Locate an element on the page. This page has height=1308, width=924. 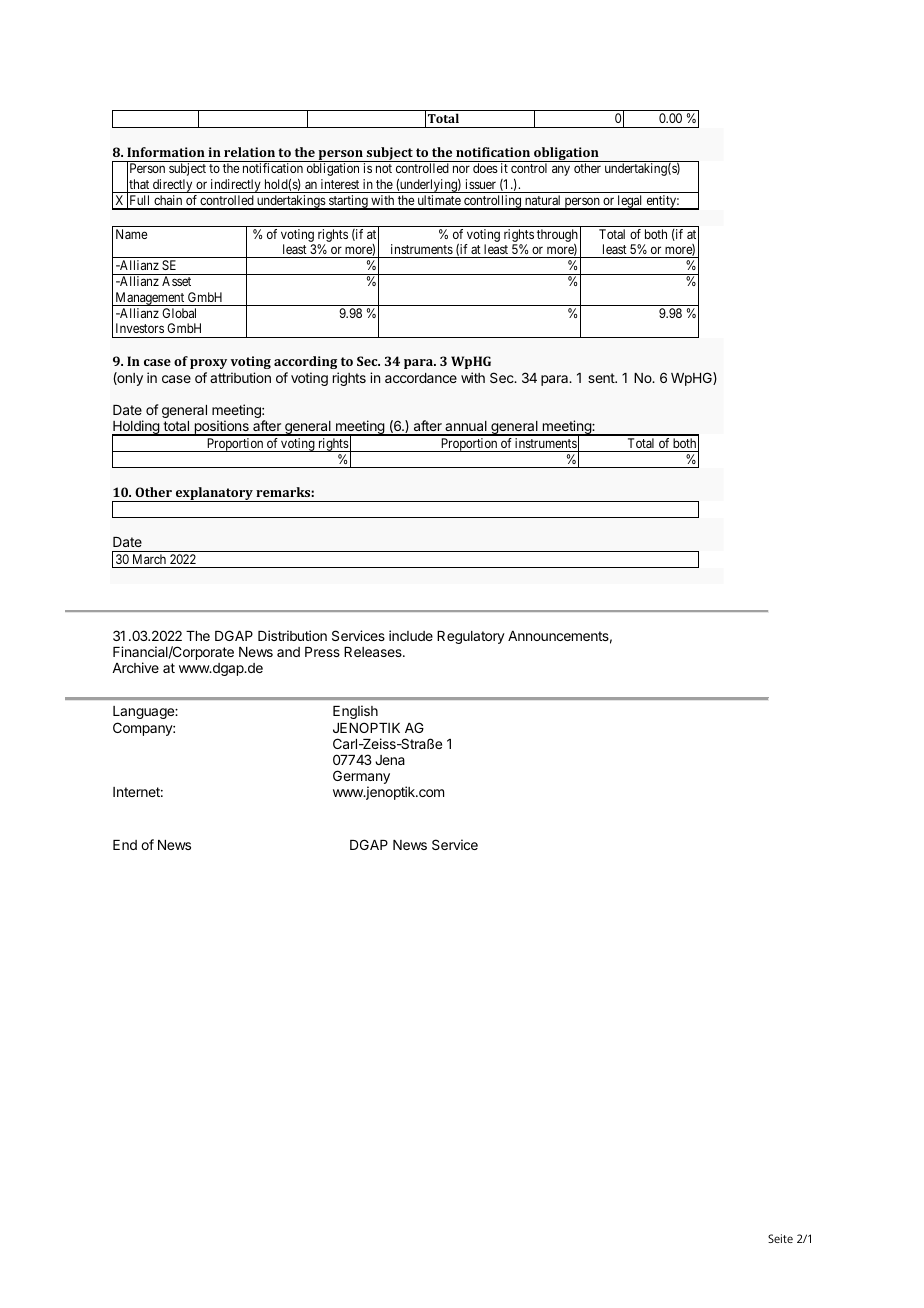
Information is located at coordinates (166, 152).
